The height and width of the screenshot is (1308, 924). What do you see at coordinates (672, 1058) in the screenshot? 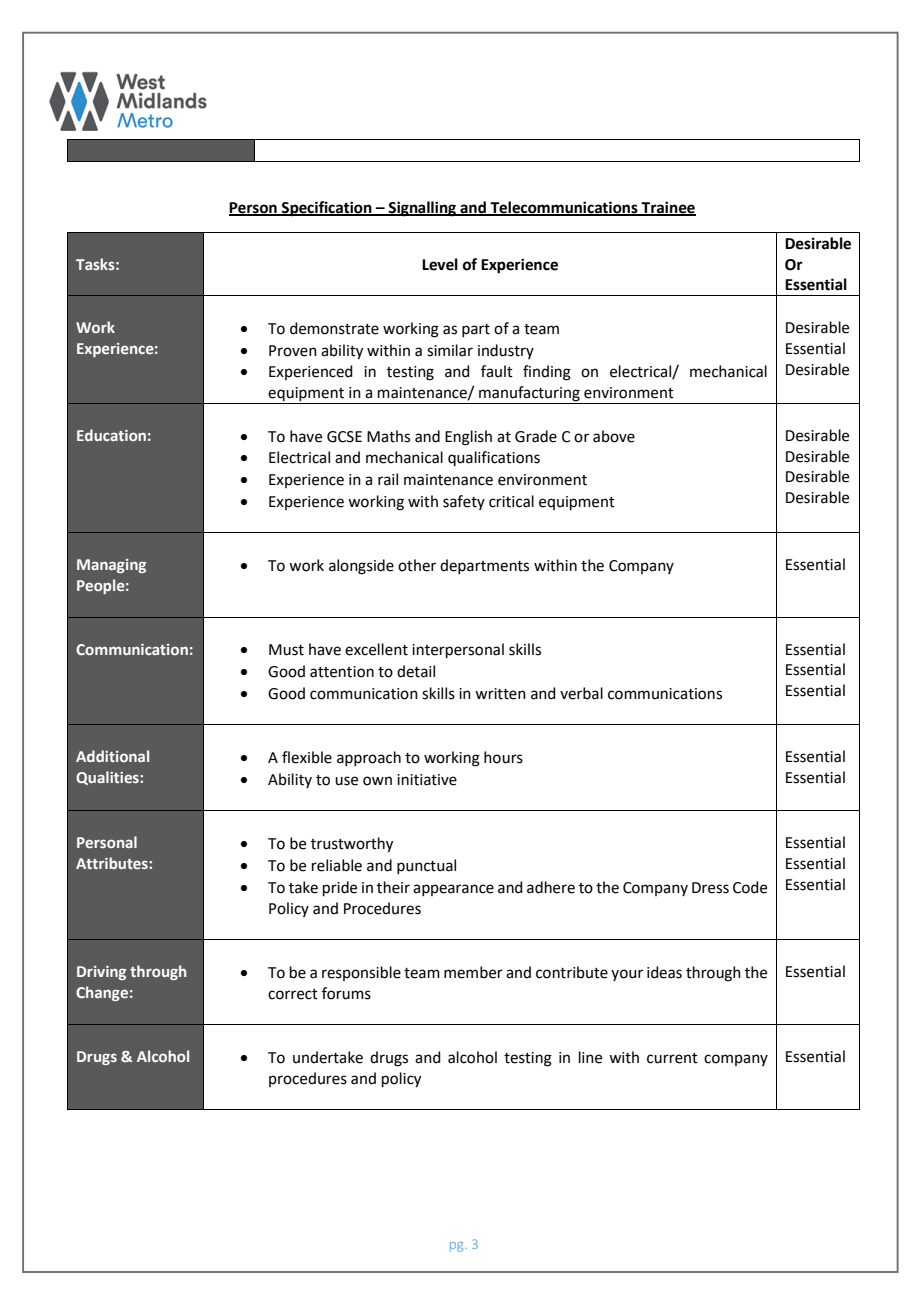
I see `current` at bounding box center [672, 1058].
